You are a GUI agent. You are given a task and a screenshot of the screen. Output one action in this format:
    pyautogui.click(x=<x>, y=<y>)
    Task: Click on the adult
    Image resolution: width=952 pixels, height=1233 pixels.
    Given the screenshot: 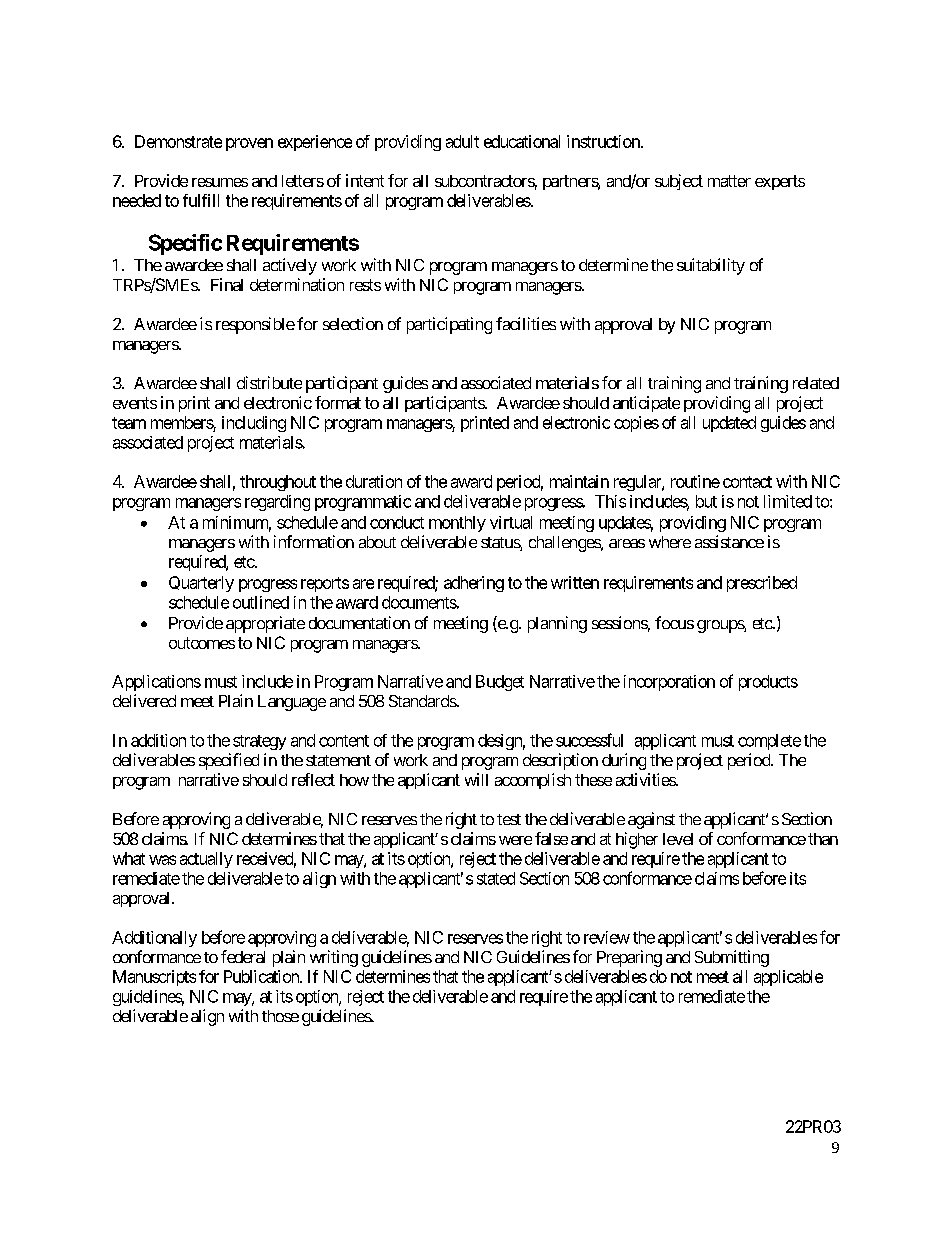 What is the action you would take?
    pyautogui.click(x=462, y=141)
